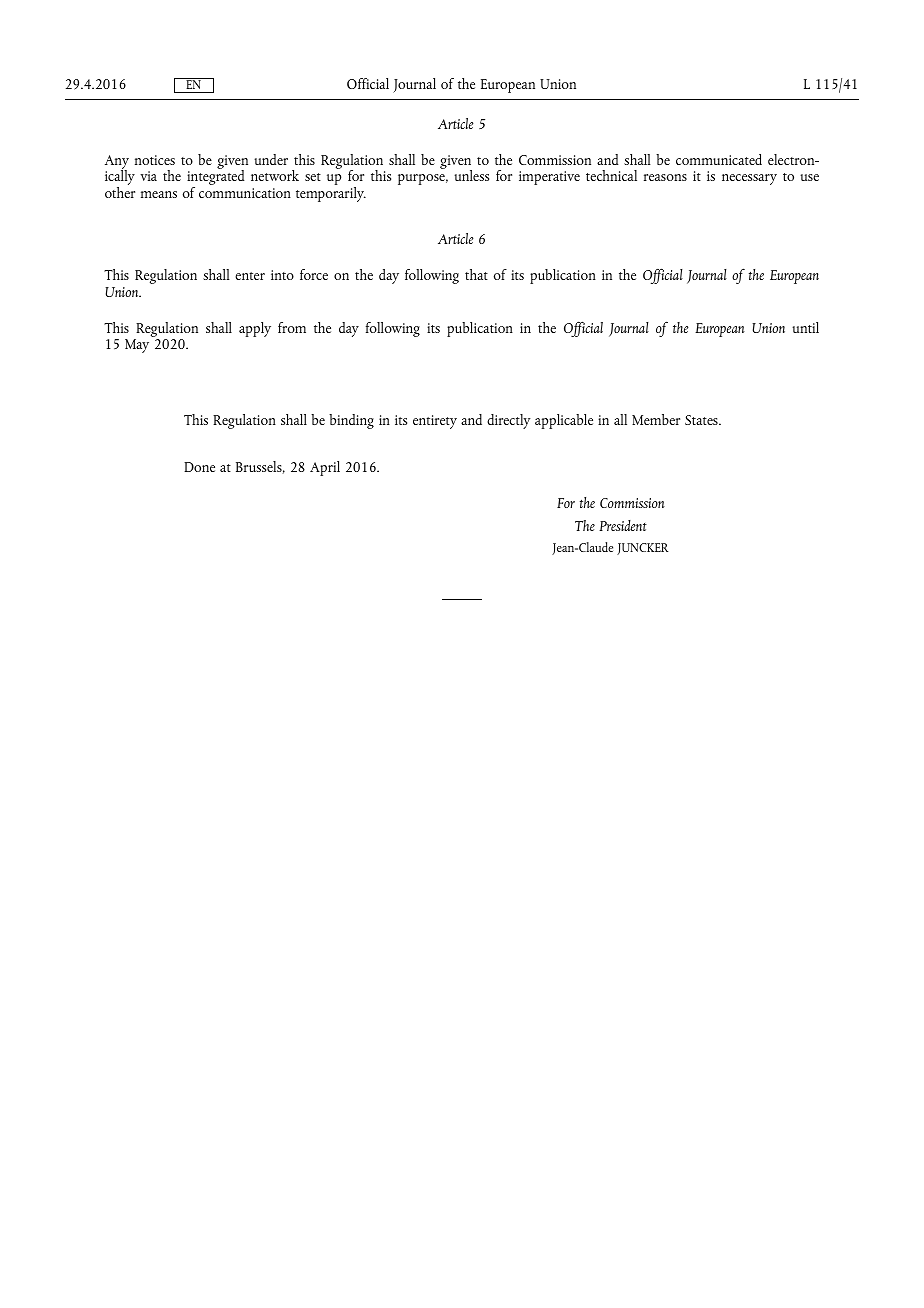 This page has height=1308, width=924. Describe the element at coordinates (623, 525) in the page. I see `President` at that location.
